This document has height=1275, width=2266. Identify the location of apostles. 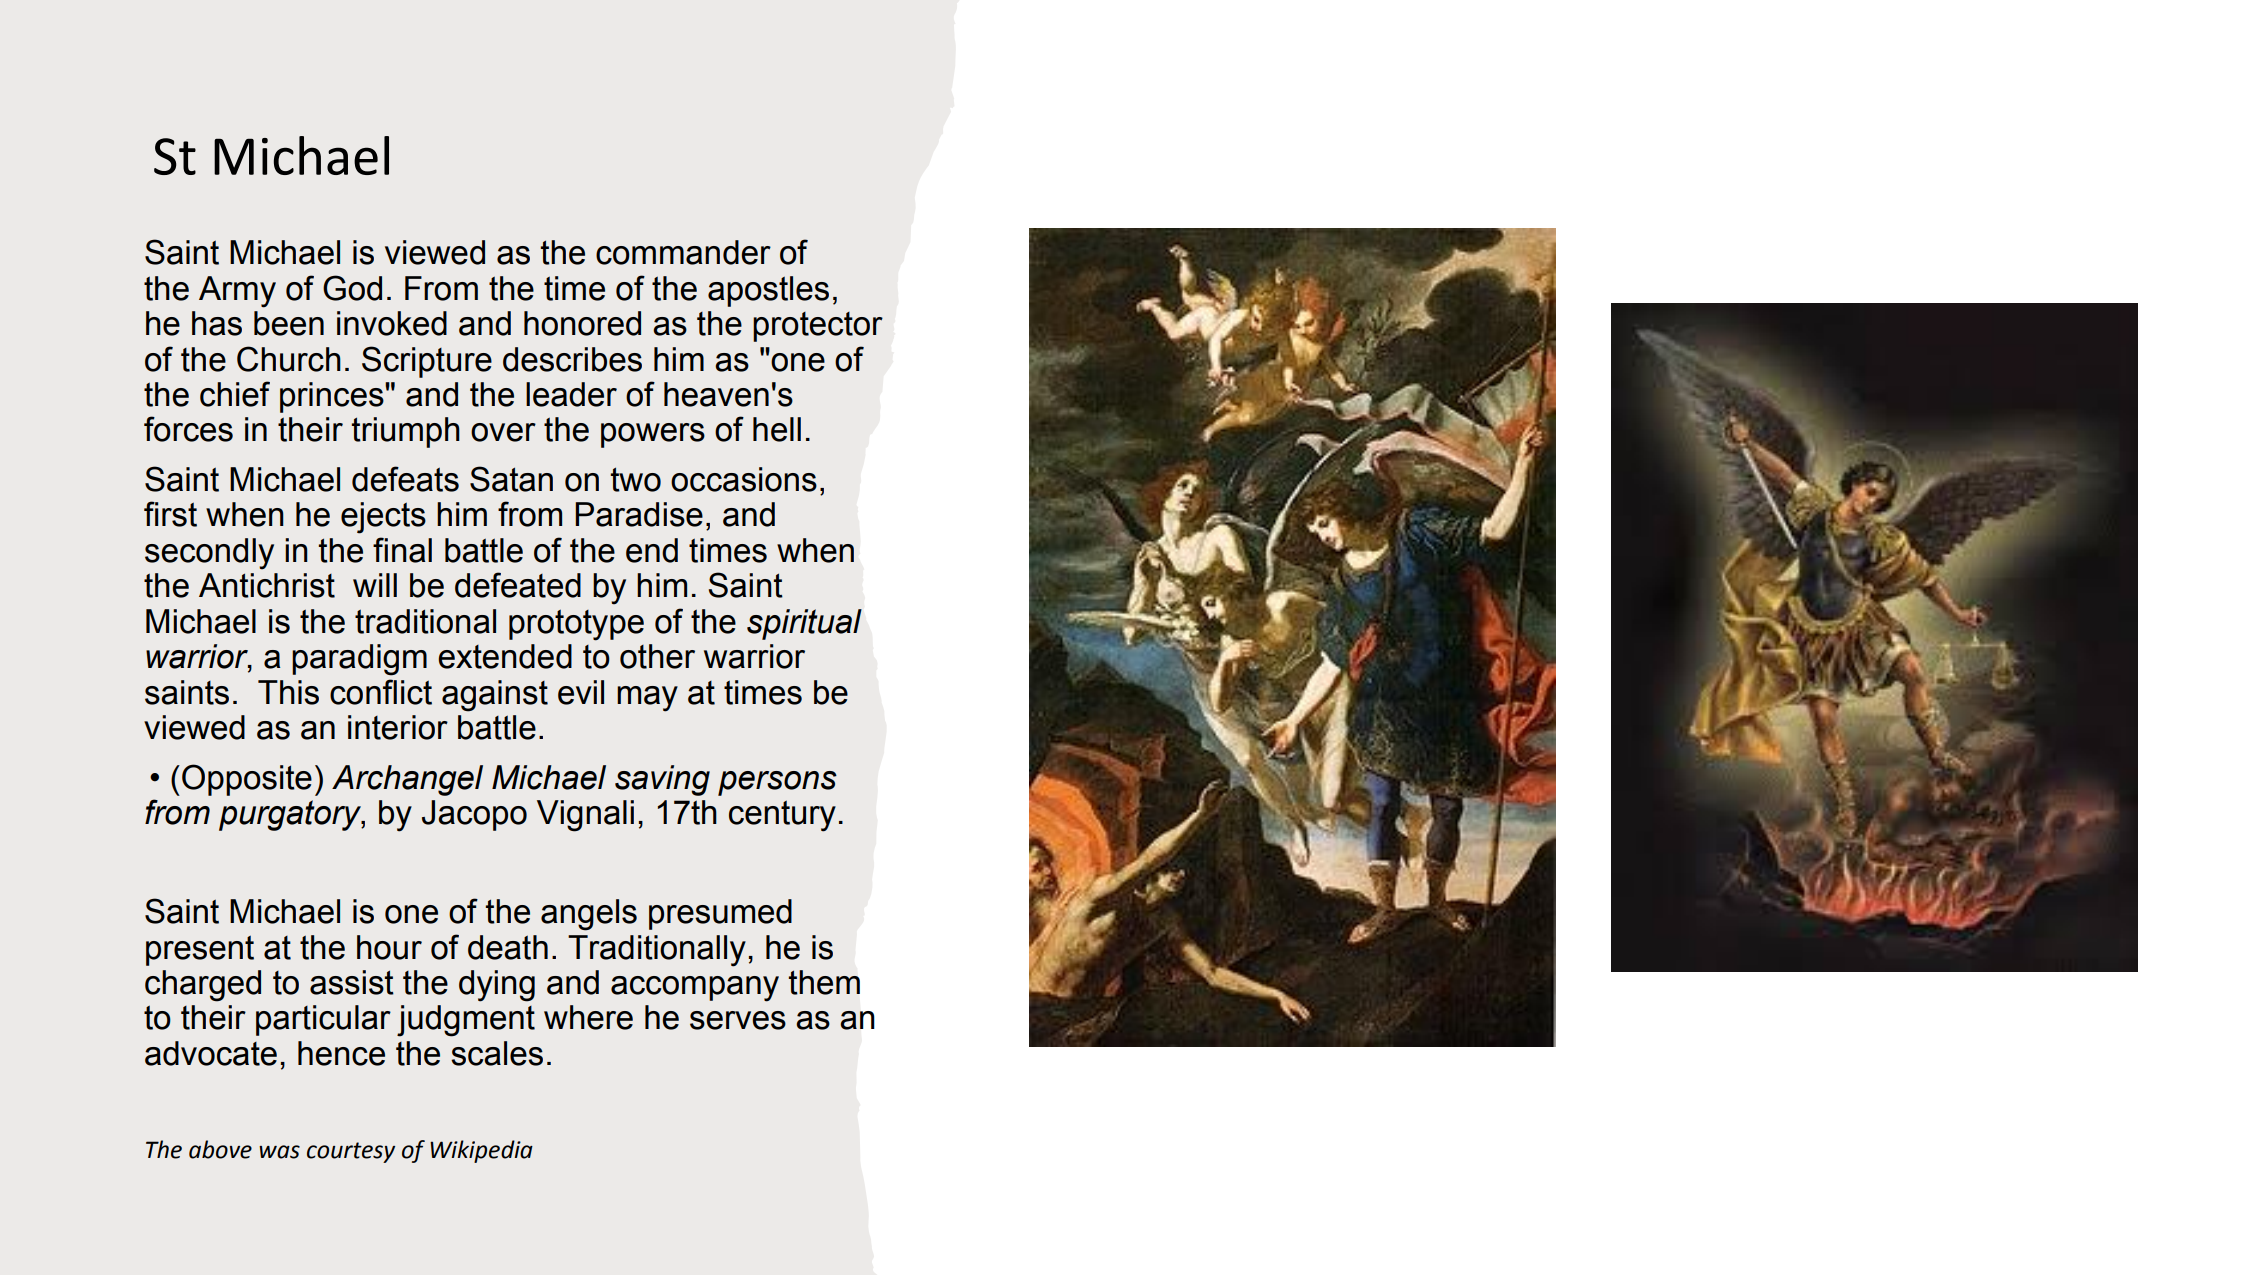
(768, 291).
